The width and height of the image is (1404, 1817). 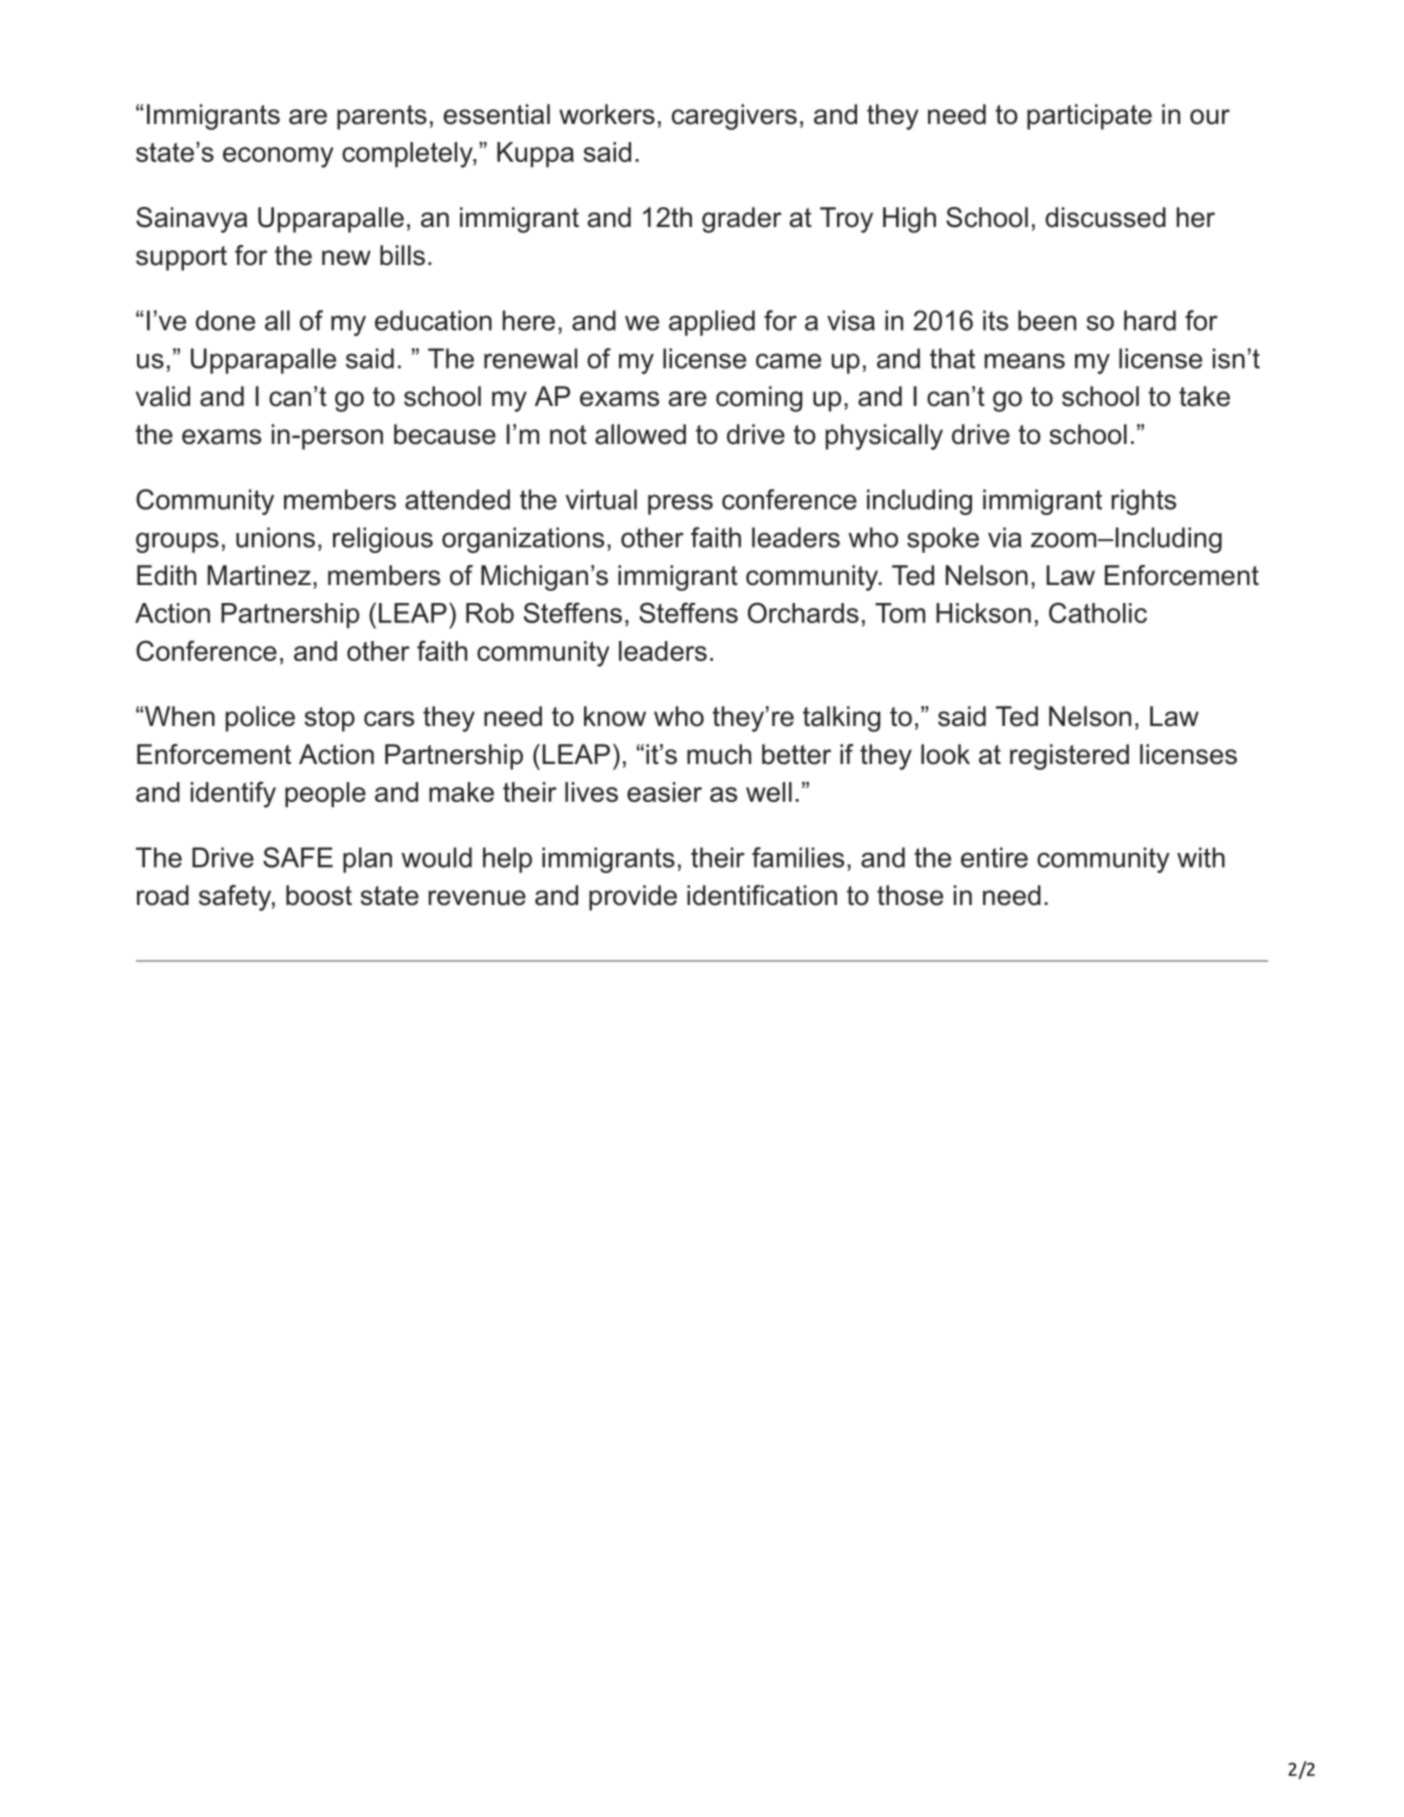 I want to click on caregivers, so click(x=734, y=117).
